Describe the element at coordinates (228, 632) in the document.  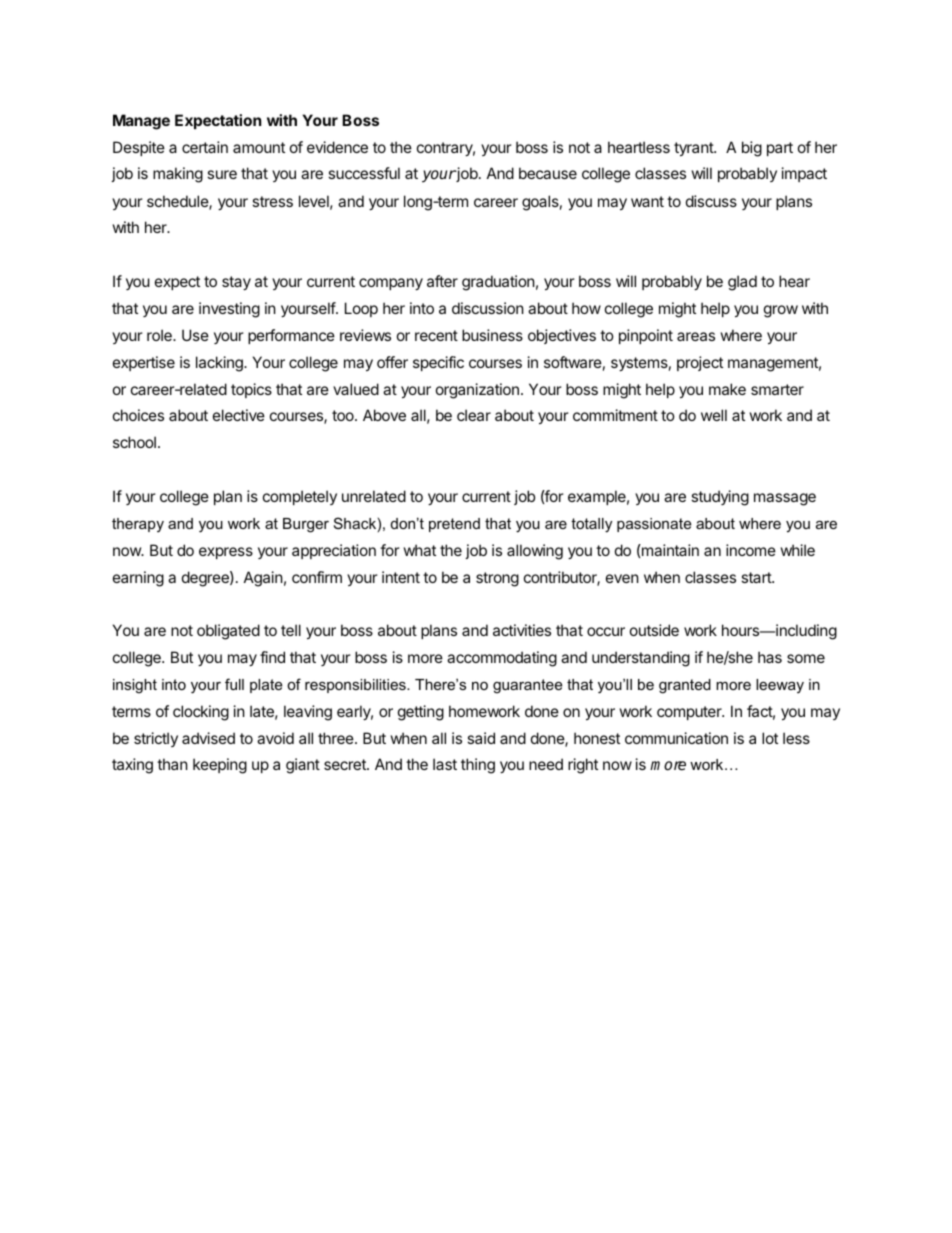
I see `obligated` at that location.
